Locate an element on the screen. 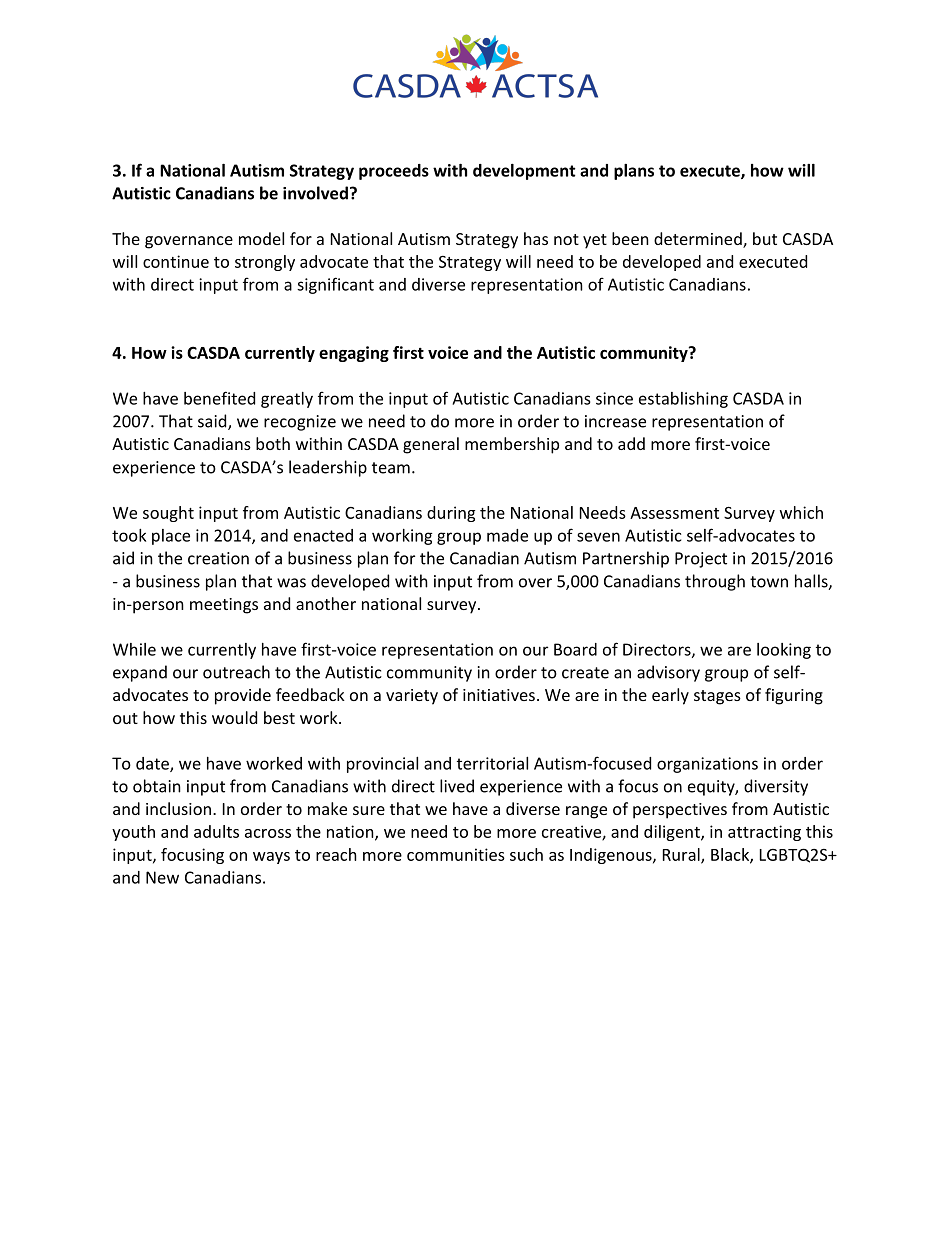  provide is located at coordinates (243, 696).
